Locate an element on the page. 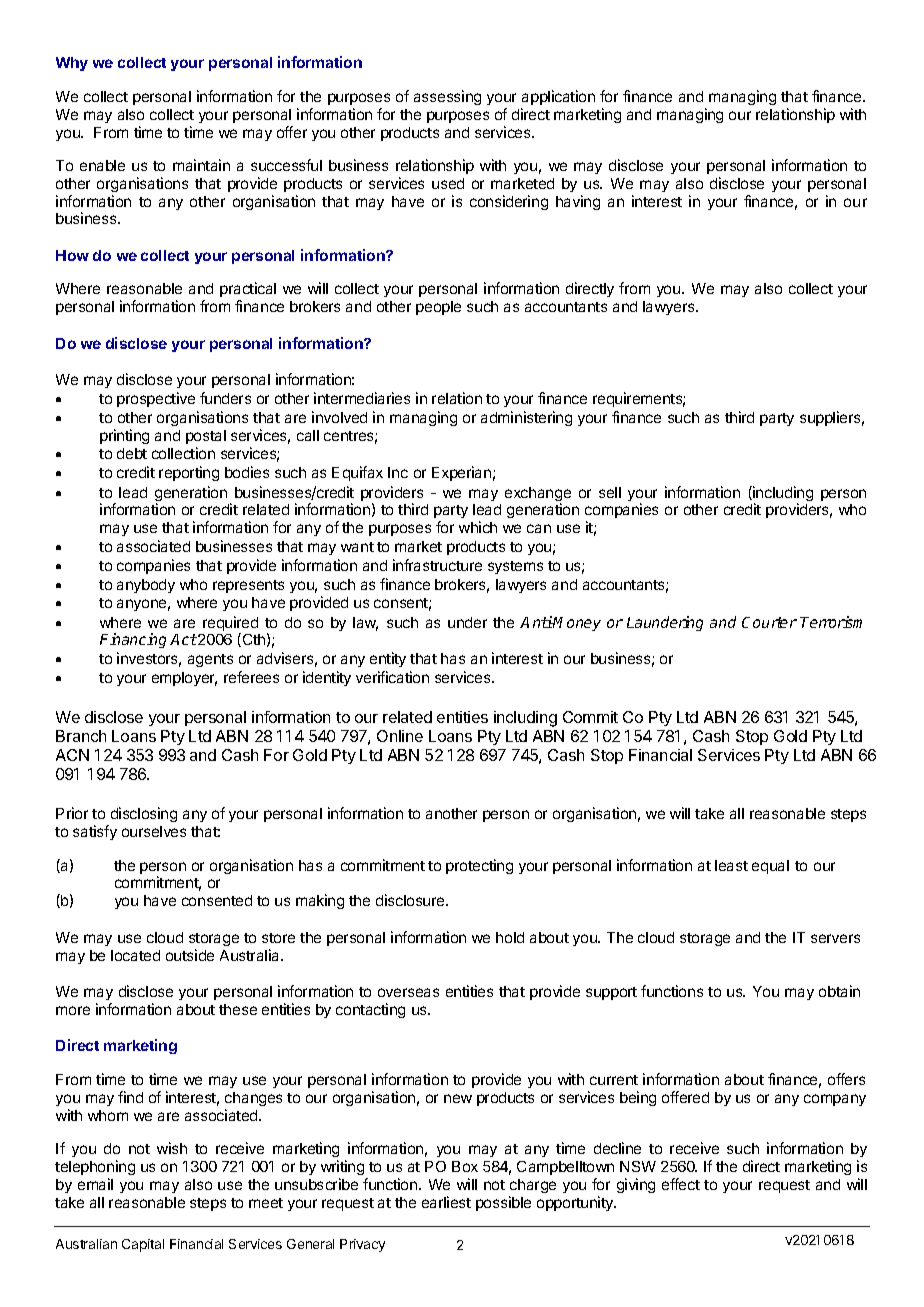  equal is located at coordinates (770, 867).
